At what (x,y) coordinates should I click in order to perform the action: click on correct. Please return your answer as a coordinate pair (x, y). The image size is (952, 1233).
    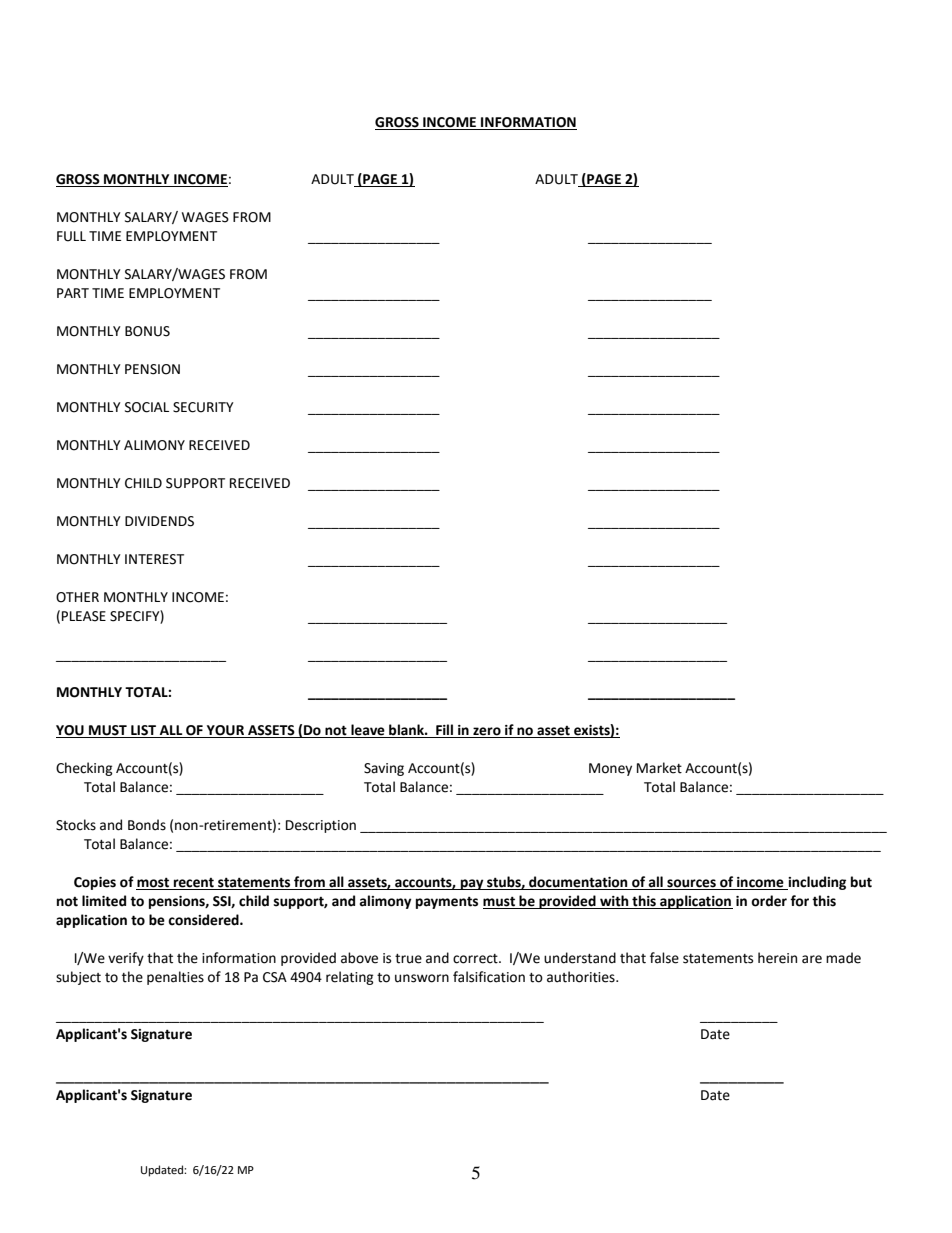
    Looking at the image, I should click on (476, 959).
